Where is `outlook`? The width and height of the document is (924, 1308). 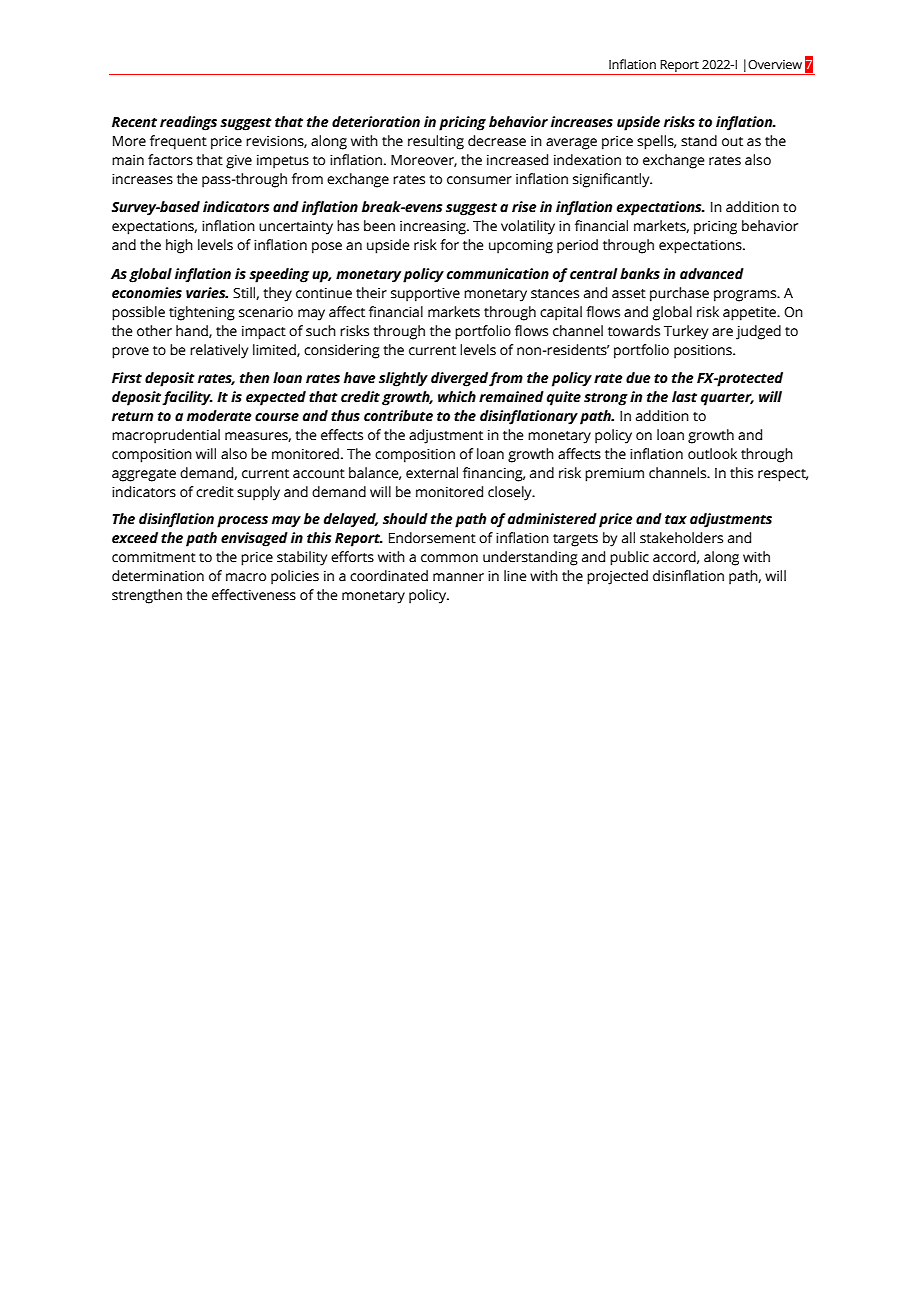 outlook is located at coordinates (712, 454).
